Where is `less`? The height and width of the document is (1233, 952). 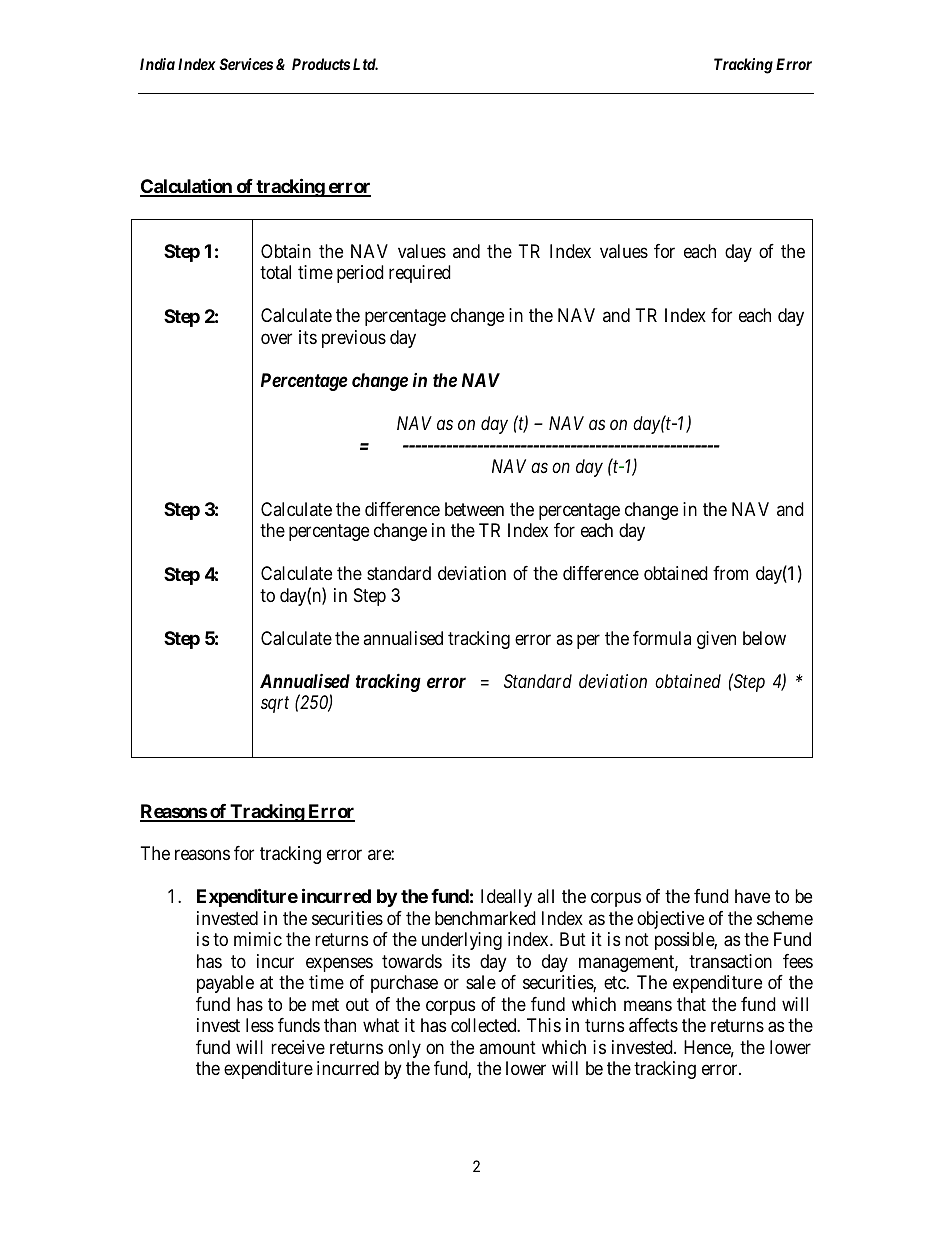 less is located at coordinates (260, 1025).
